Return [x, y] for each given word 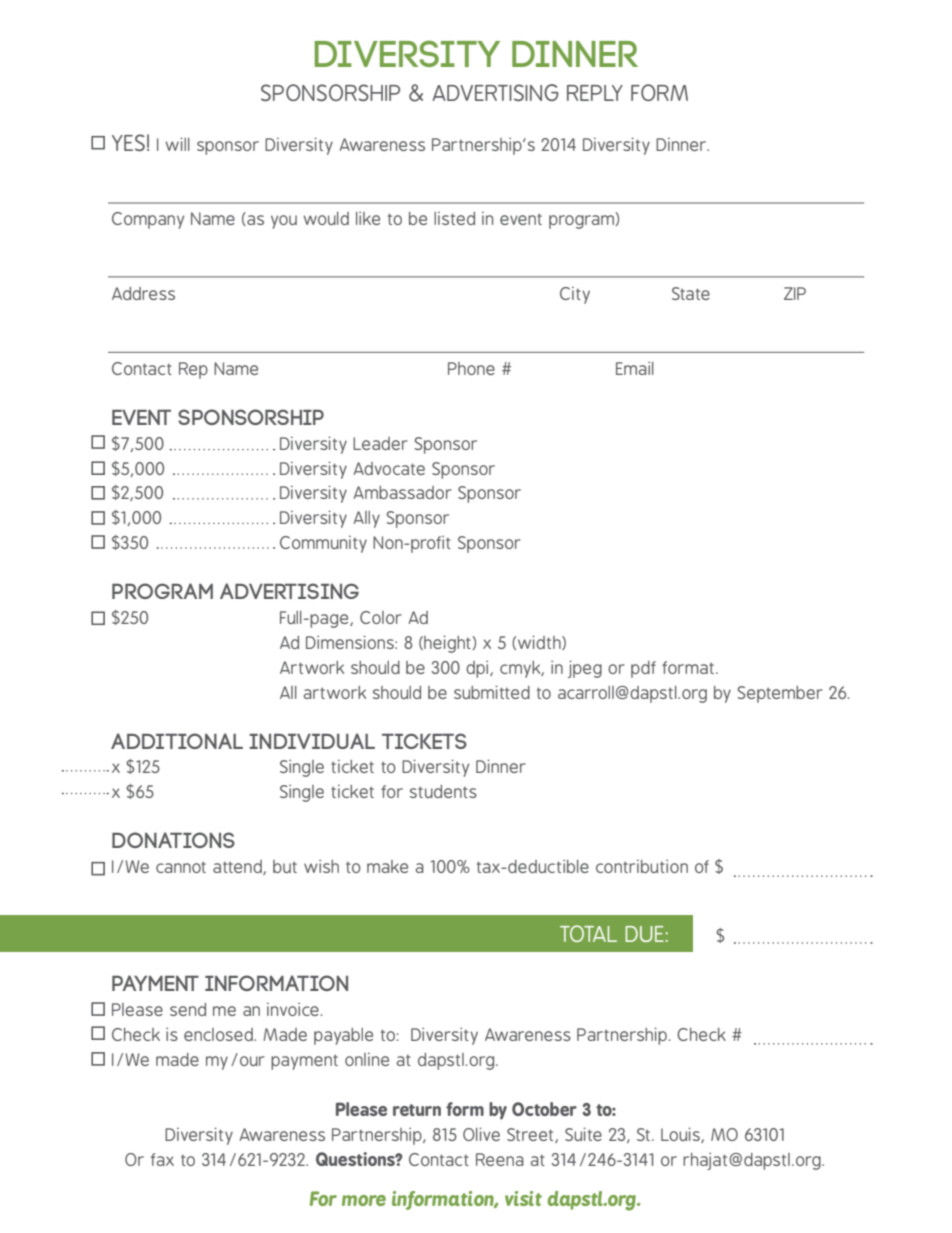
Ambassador [402, 492]
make [387, 866]
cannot [181, 867]
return [417, 1110]
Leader [380, 443]
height [447, 644]
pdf [643, 669]
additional [177, 741]
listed [454, 218]
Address [143, 293]
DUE [644, 934]
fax [162, 1159]
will [177, 144]
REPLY [595, 93]
